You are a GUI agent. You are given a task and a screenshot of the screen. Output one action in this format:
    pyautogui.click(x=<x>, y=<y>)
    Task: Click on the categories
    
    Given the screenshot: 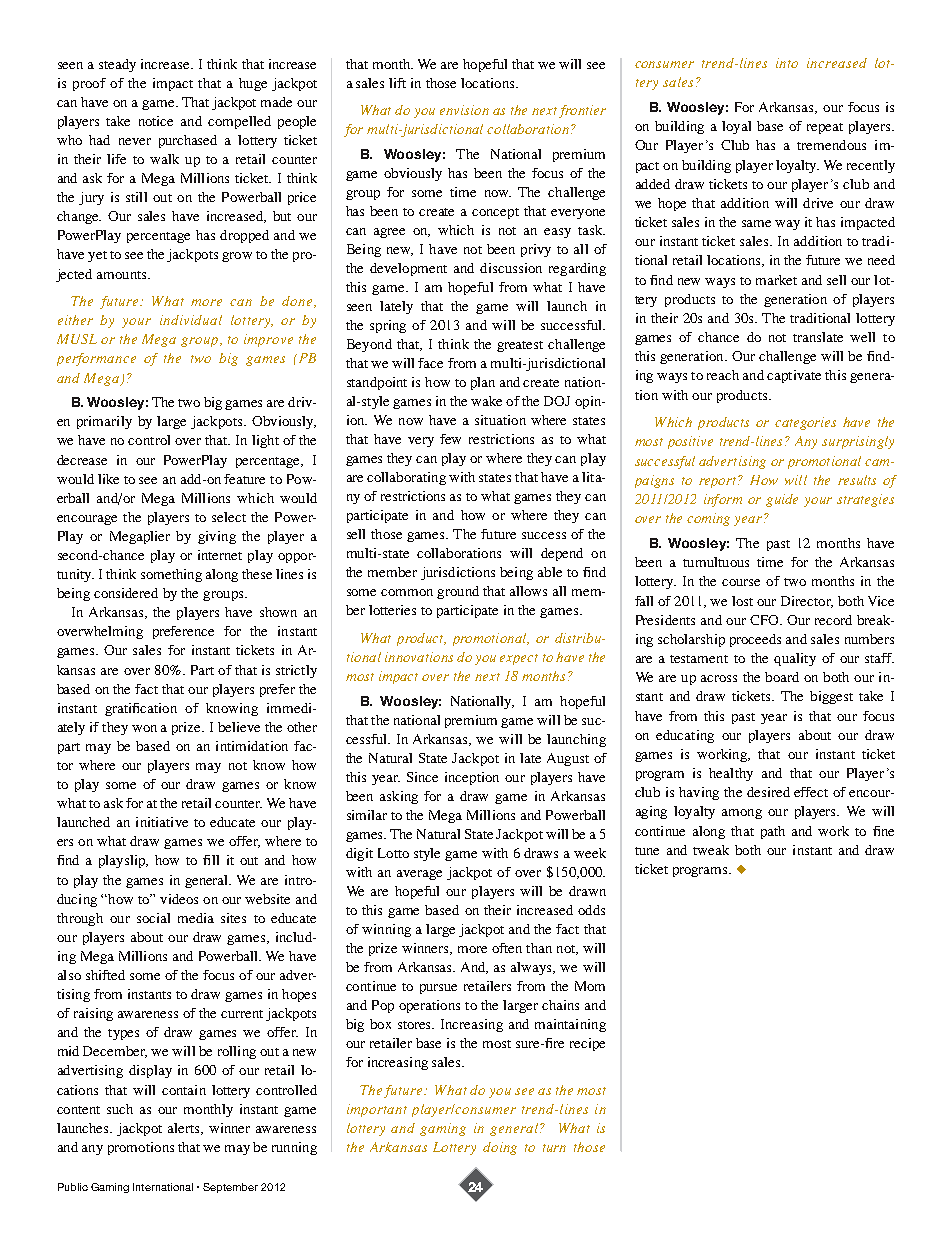 What is the action you would take?
    pyautogui.click(x=805, y=423)
